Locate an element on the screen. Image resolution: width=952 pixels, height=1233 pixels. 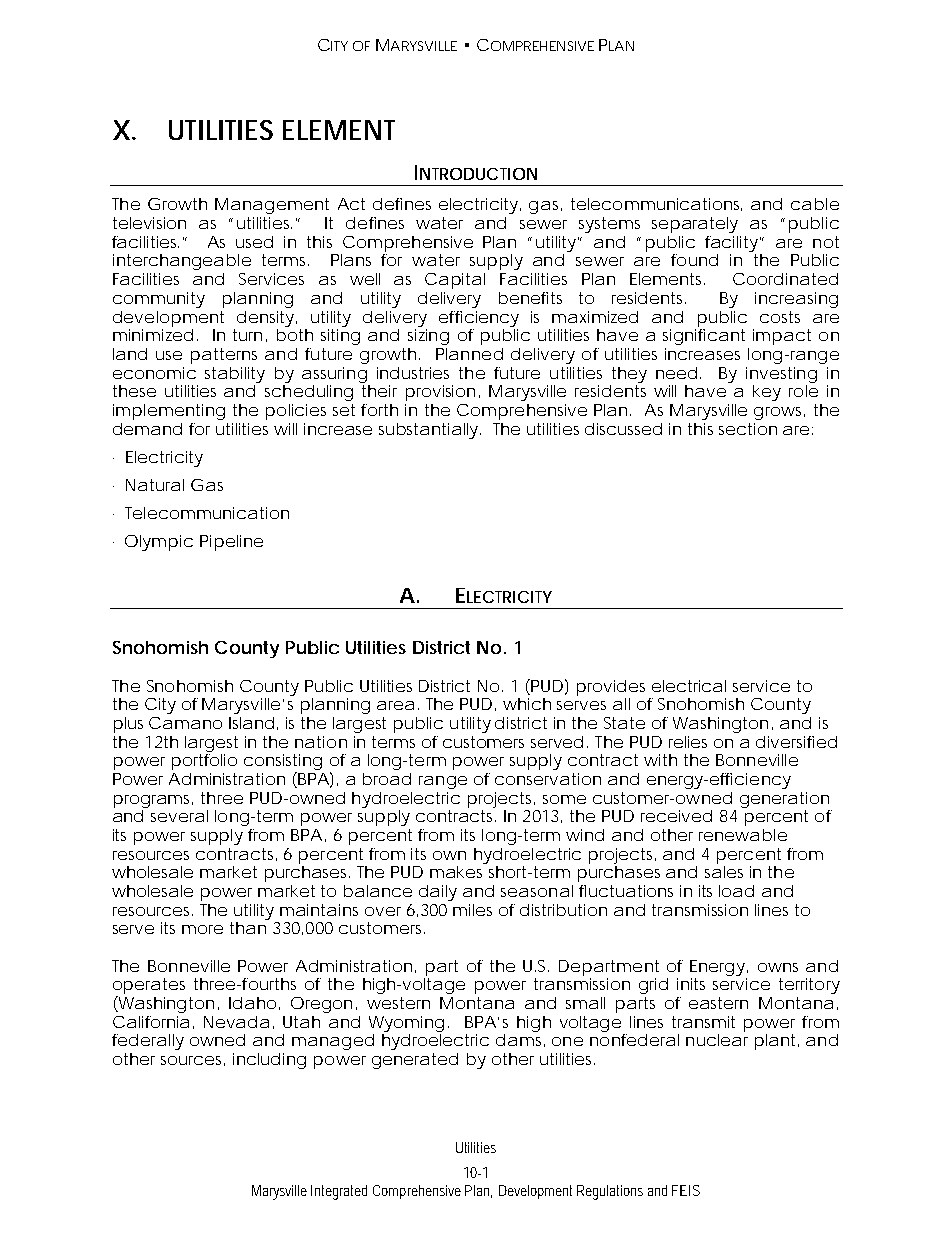
used is located at coordinates (254, 242).
